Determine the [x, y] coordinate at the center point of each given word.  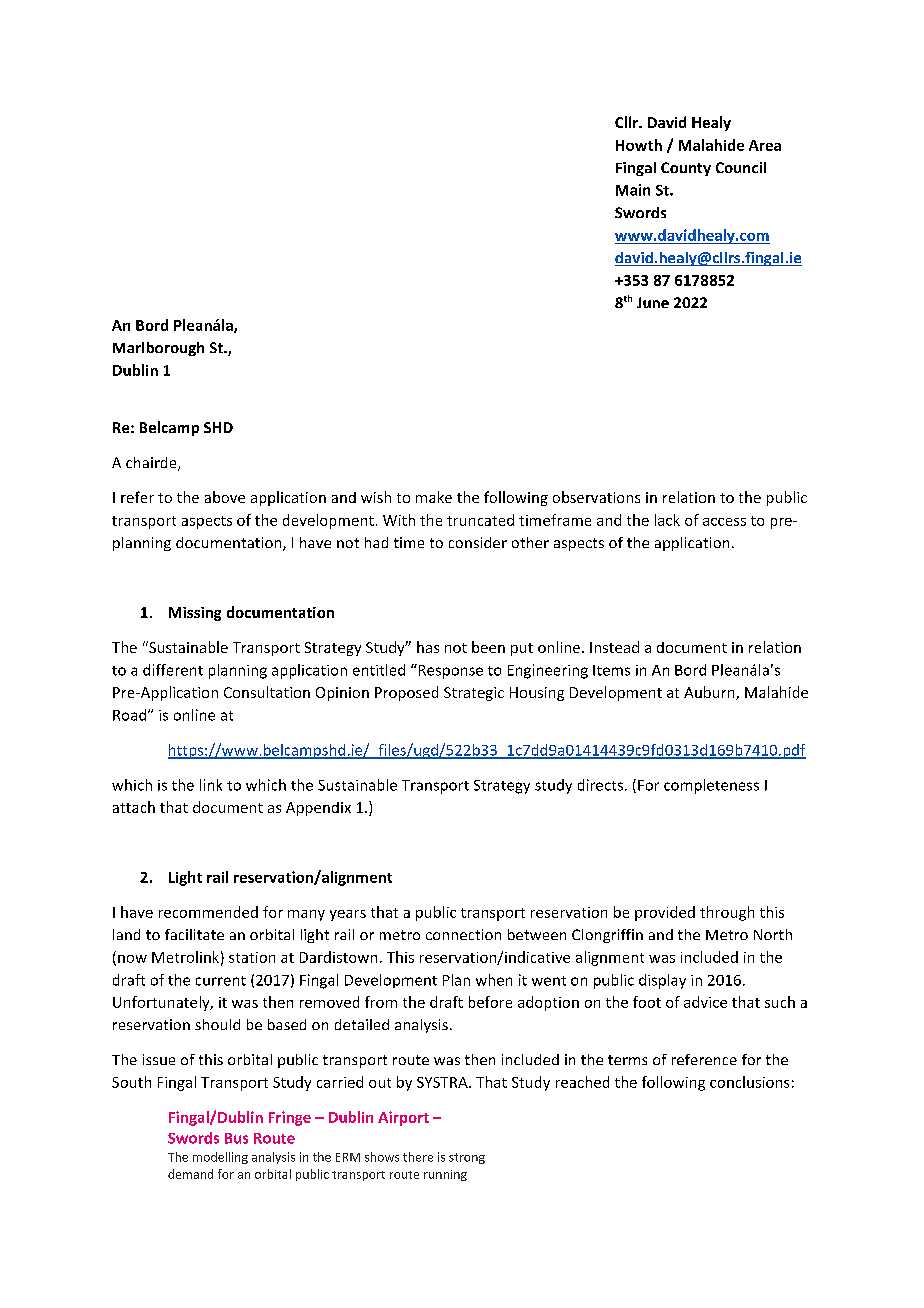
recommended [208, 912]
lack [667, 520]
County [686, 169]
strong [467, 1158]
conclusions [749, 1082]
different [173, 670]
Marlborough [158, 349]
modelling [220, 1158]
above [225, 497]
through [727, 913]
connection [463, 934]
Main [633, 190]
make [434, 497]
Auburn [710, 693]
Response [449, 671]
